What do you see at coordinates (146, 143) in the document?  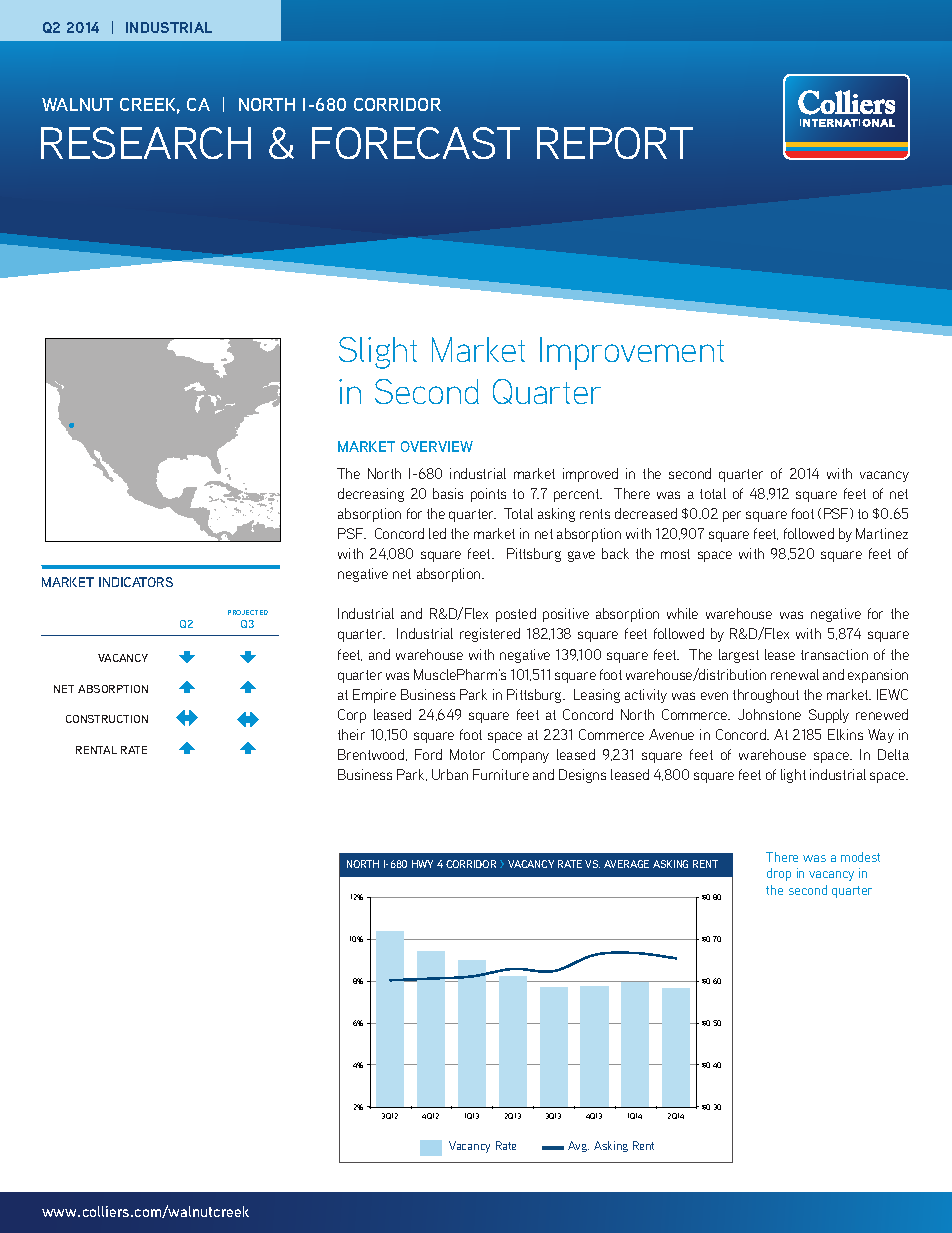 I see `RESEARCH` at bounding box center [146, 143].
